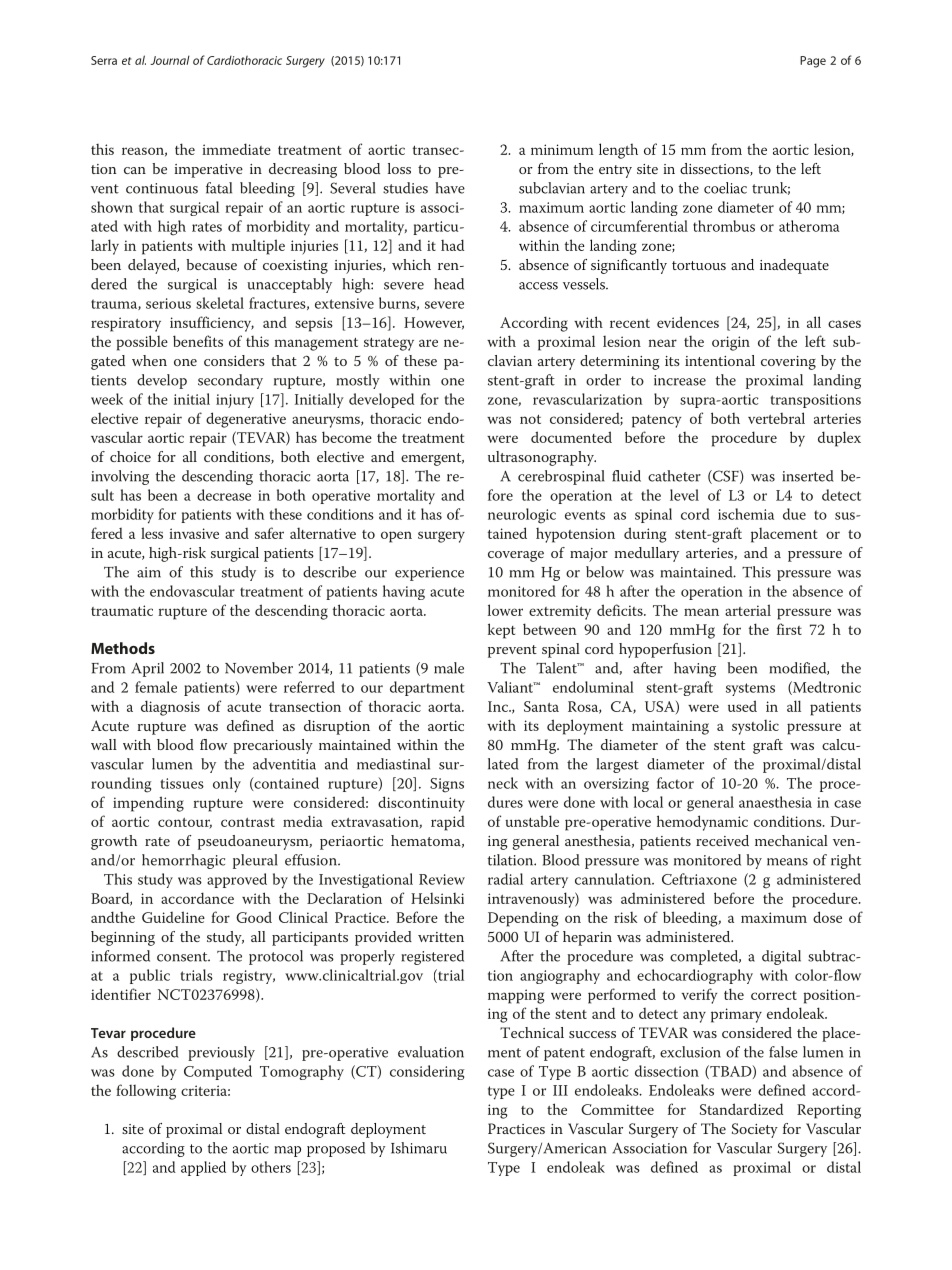  What do you see at coordinates (428, 343) in the screenshot?
I see `are` at bounding box center [428, 343].
